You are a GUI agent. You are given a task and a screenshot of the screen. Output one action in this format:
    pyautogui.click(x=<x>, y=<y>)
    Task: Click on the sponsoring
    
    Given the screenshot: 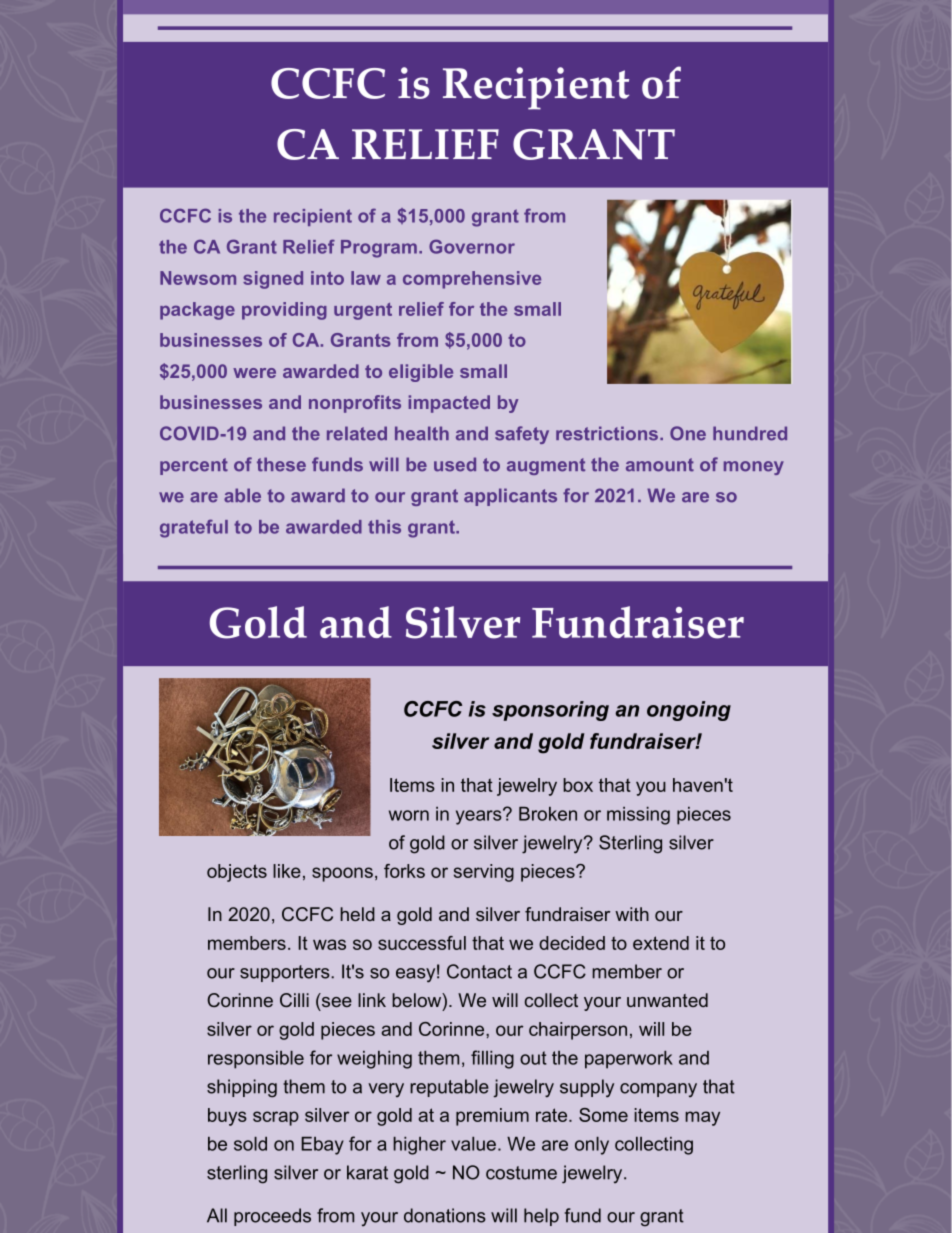 What is the action you would take?
    pyautogui.click(x=550, y=711)
